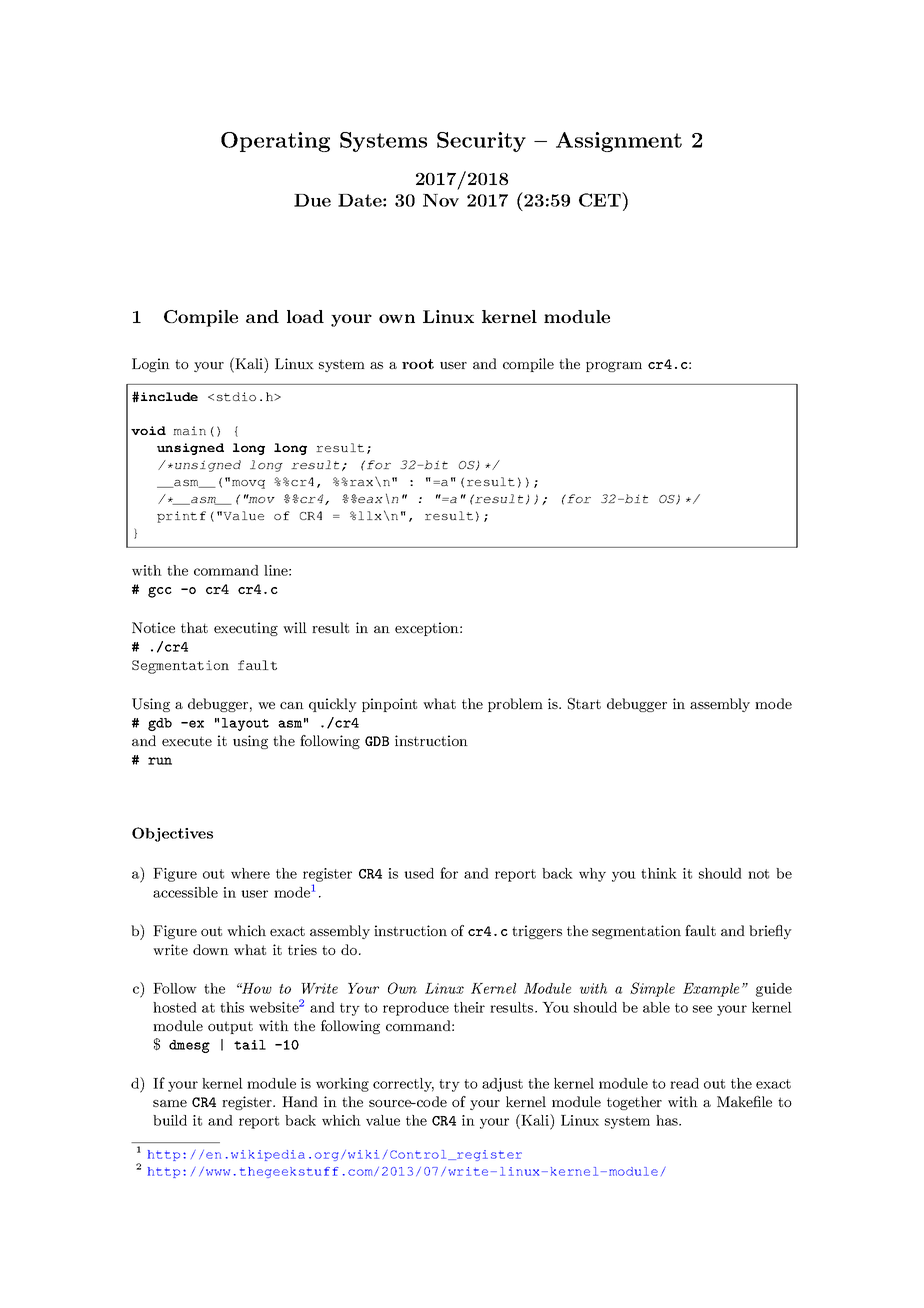  What do you see at coordinates (584, 704) in the page?
I see `Start` at bounding box center [584, 704].
